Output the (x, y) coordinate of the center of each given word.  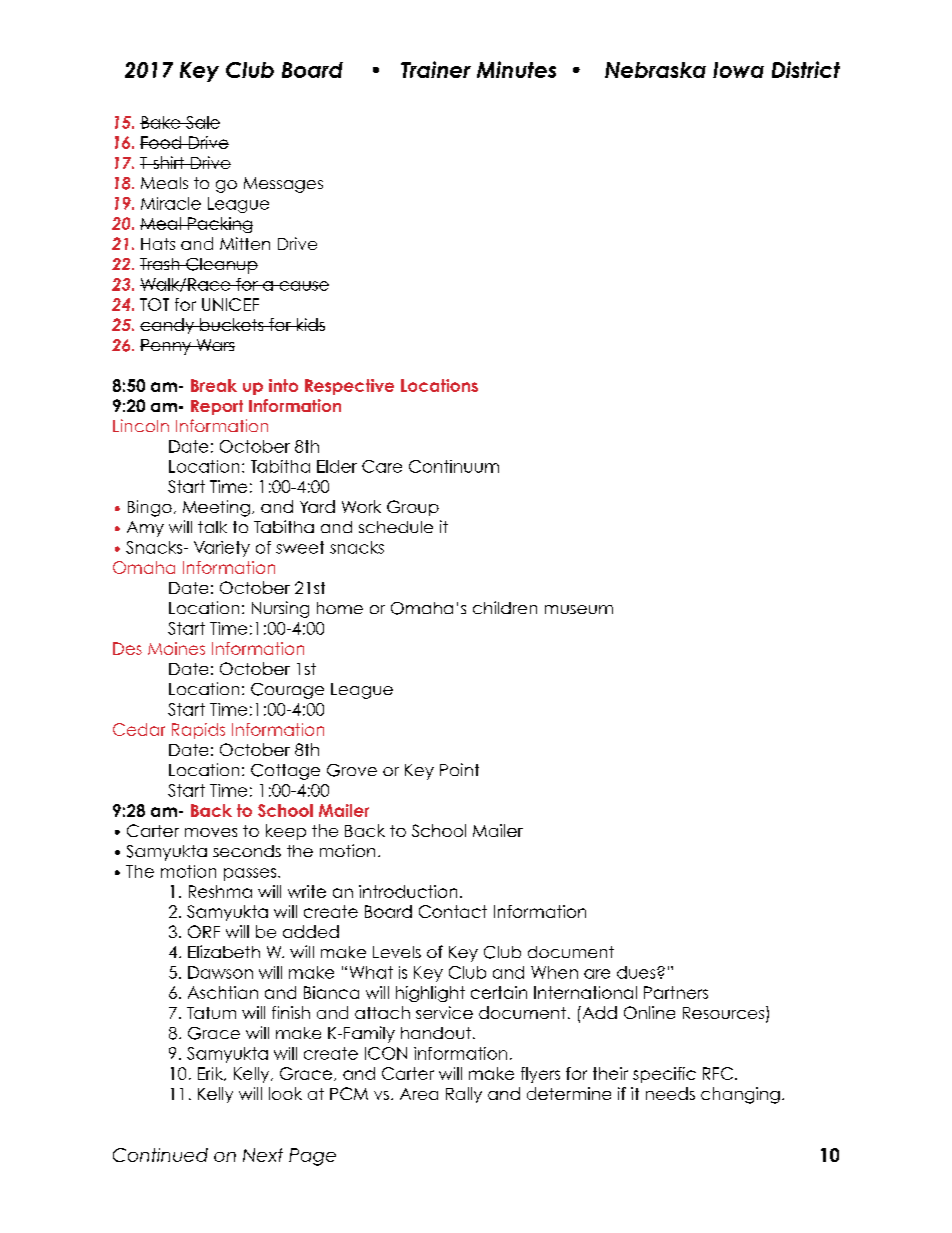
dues (637, 972)
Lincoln (141, 425)
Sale (202, 122)
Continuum (454, 466)
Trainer (436, 69)
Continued (160, 1155)
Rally (464, 1095)
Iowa (738, 70)
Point (459, 769)
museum (579, 609)
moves (211, 832)
